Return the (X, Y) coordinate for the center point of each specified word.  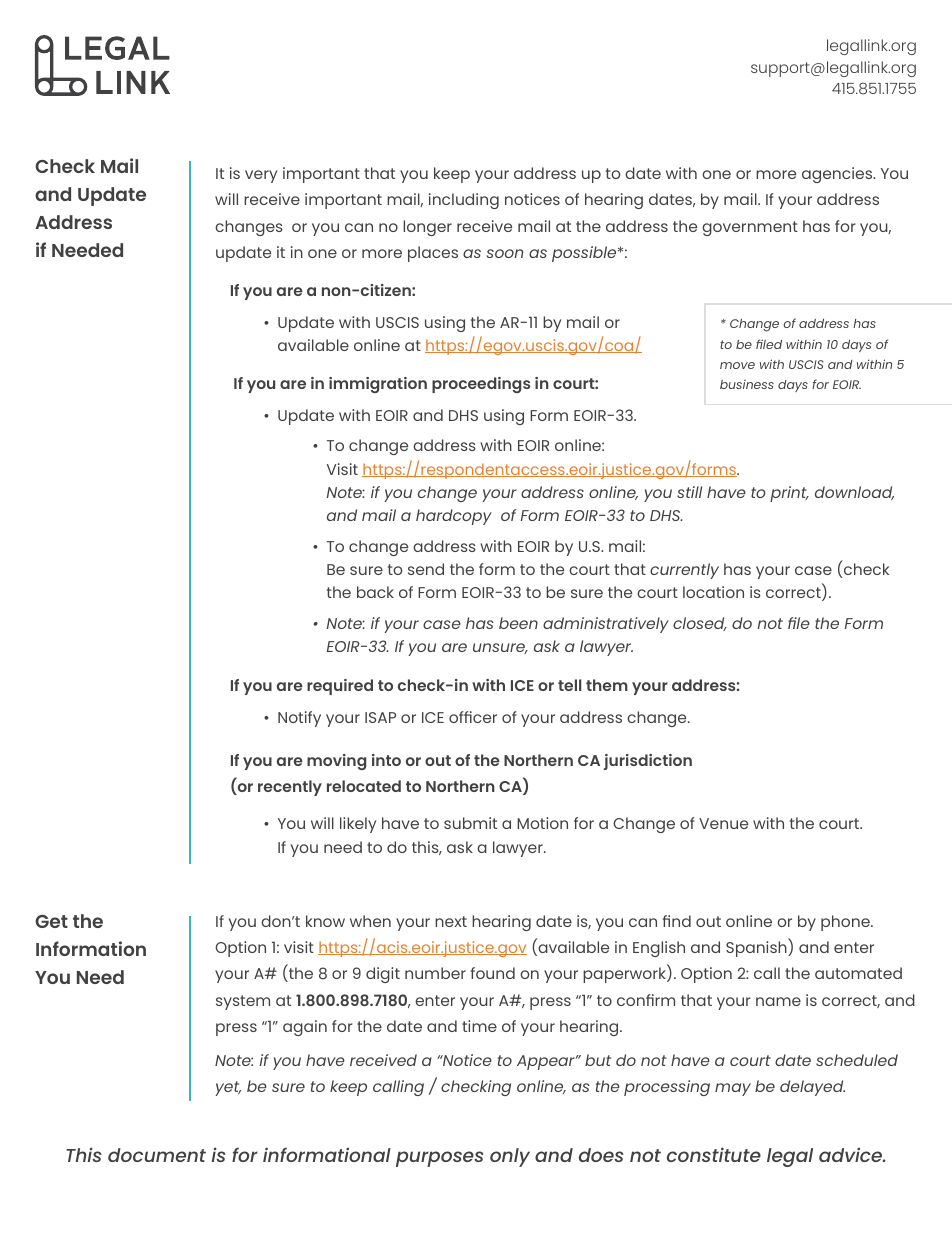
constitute (714, 1154)
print (789, 494)
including (464, 201)
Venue (723, 823)
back (375, 592)
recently (290, 788)
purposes (440, 1159)
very (261, 176)
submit (470, 823)
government (750, 228)
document (157, 1155)
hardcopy (454, 517)
